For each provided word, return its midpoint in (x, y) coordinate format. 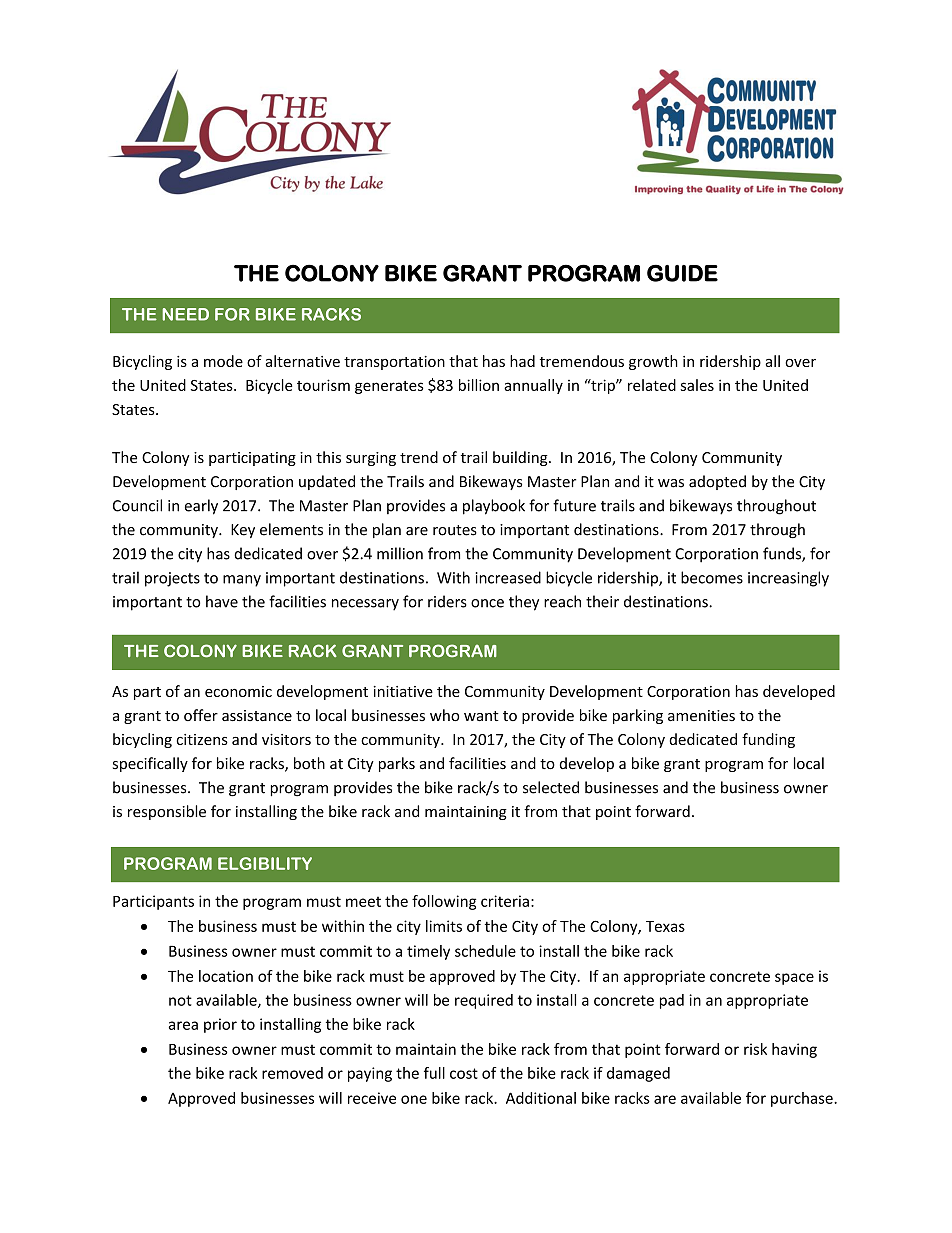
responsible (167, 812)
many (242, 581)
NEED (185, 314)
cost (464, 1073)
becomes (712, 577)
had (522, 361)
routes (455, 530)
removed (292, 1073)
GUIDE (682, 273)
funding (768, 740)
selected (551, 787)
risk (755, 1049)
